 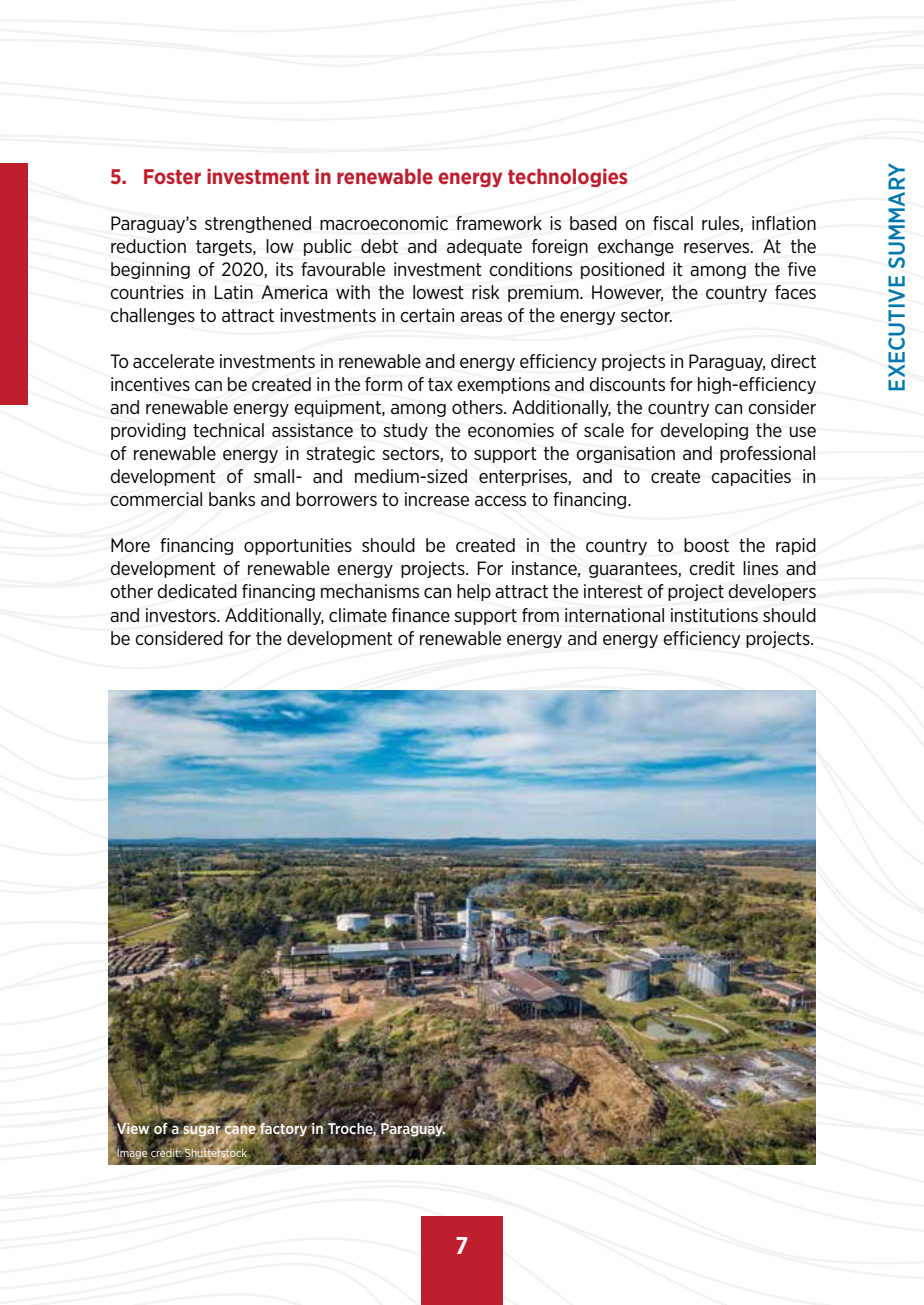 What do you see at coordinates (499, 223) in the page?
I see `framework` at bounding box center [499, 223].
